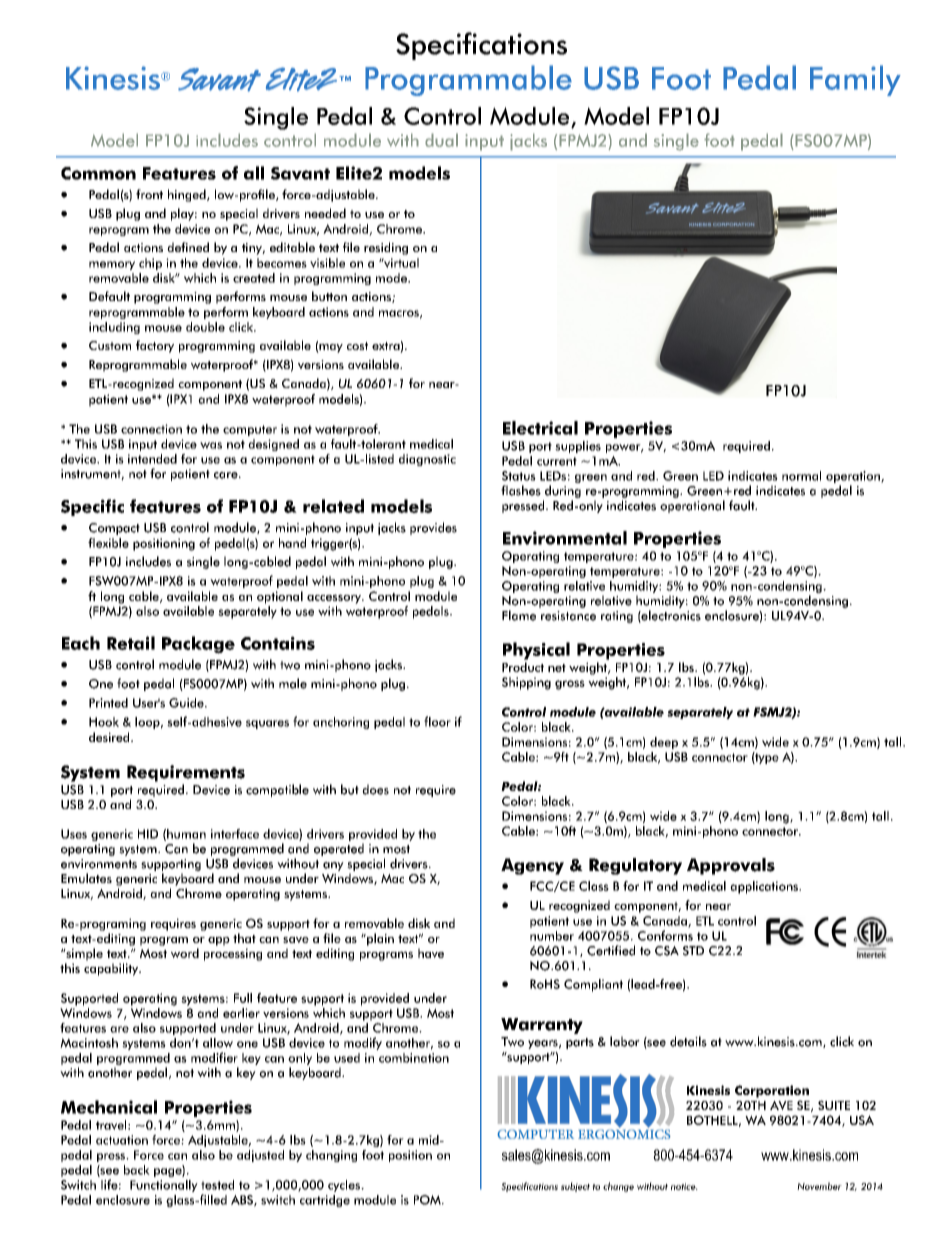  What do you see at coordinates (855, 80) in the image?
I see `Family` at bounding box center [855, 80].
